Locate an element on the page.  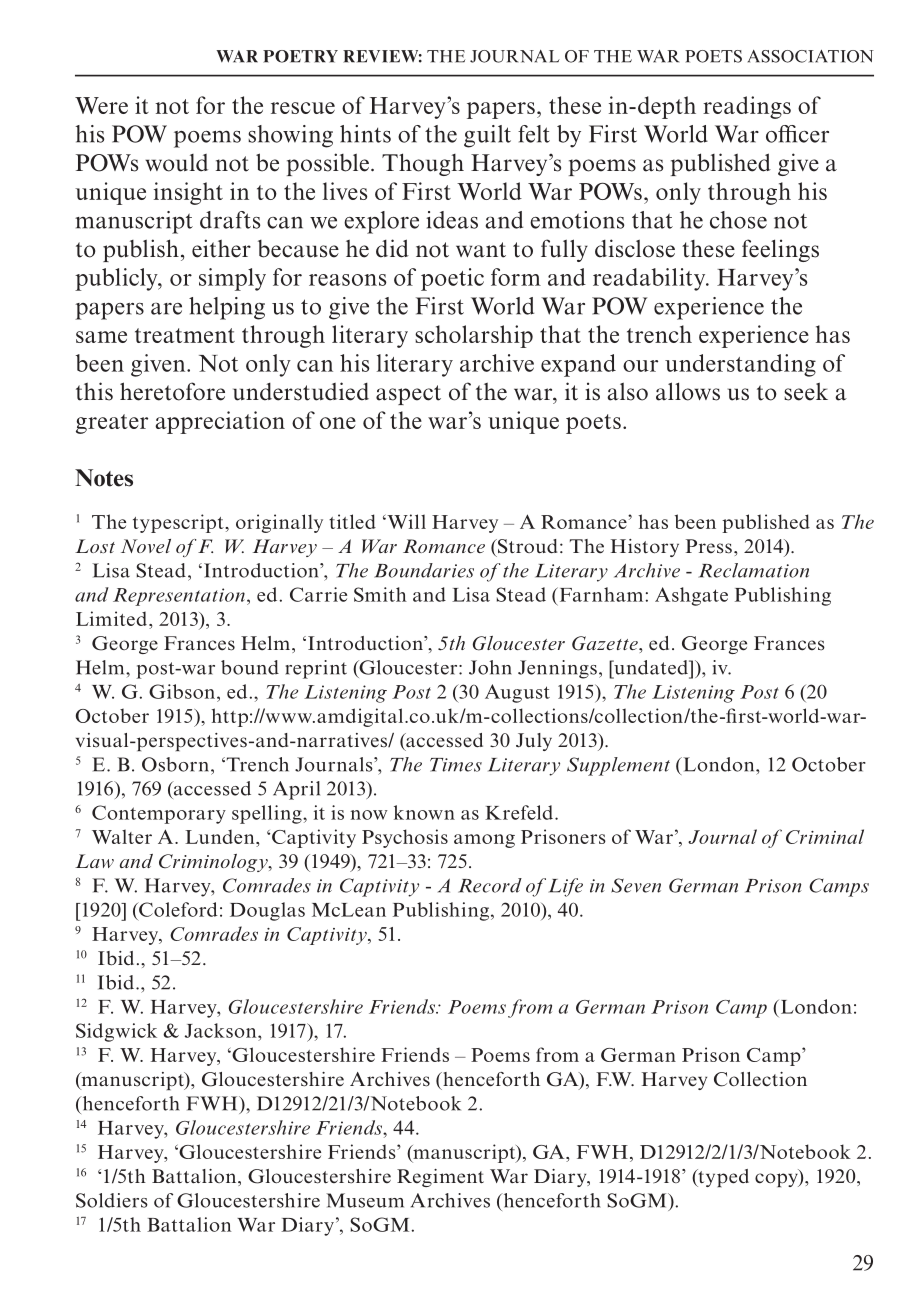
Were is located at coordinates (101, 105).
